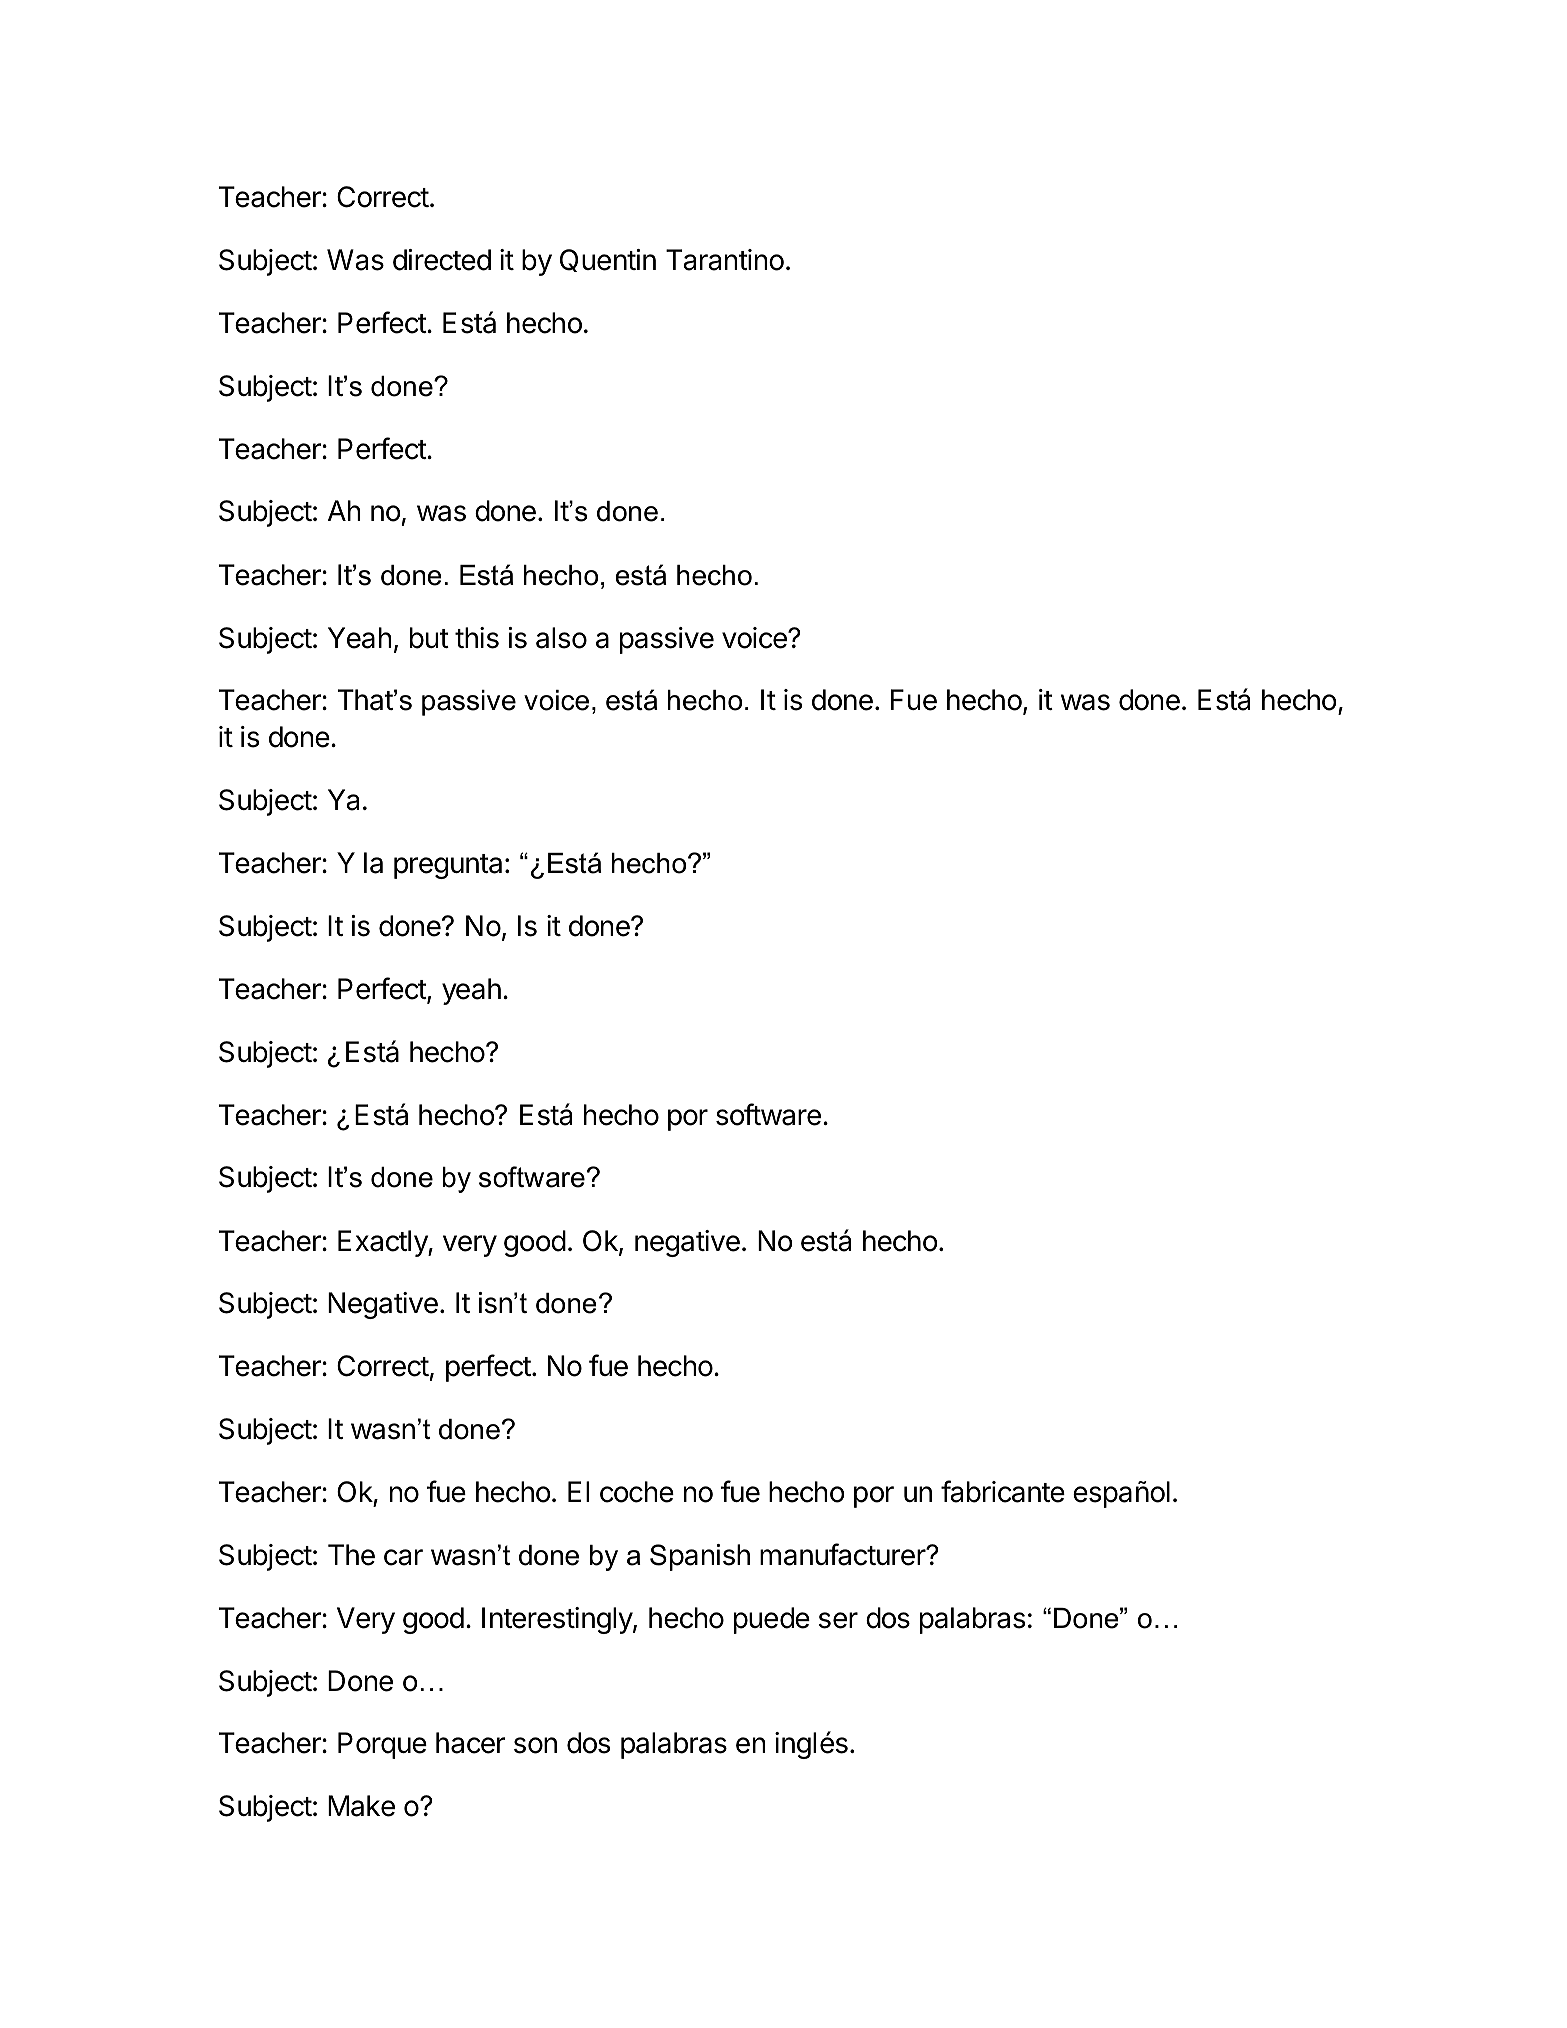  I want to click on son, so click(535, 1745).
